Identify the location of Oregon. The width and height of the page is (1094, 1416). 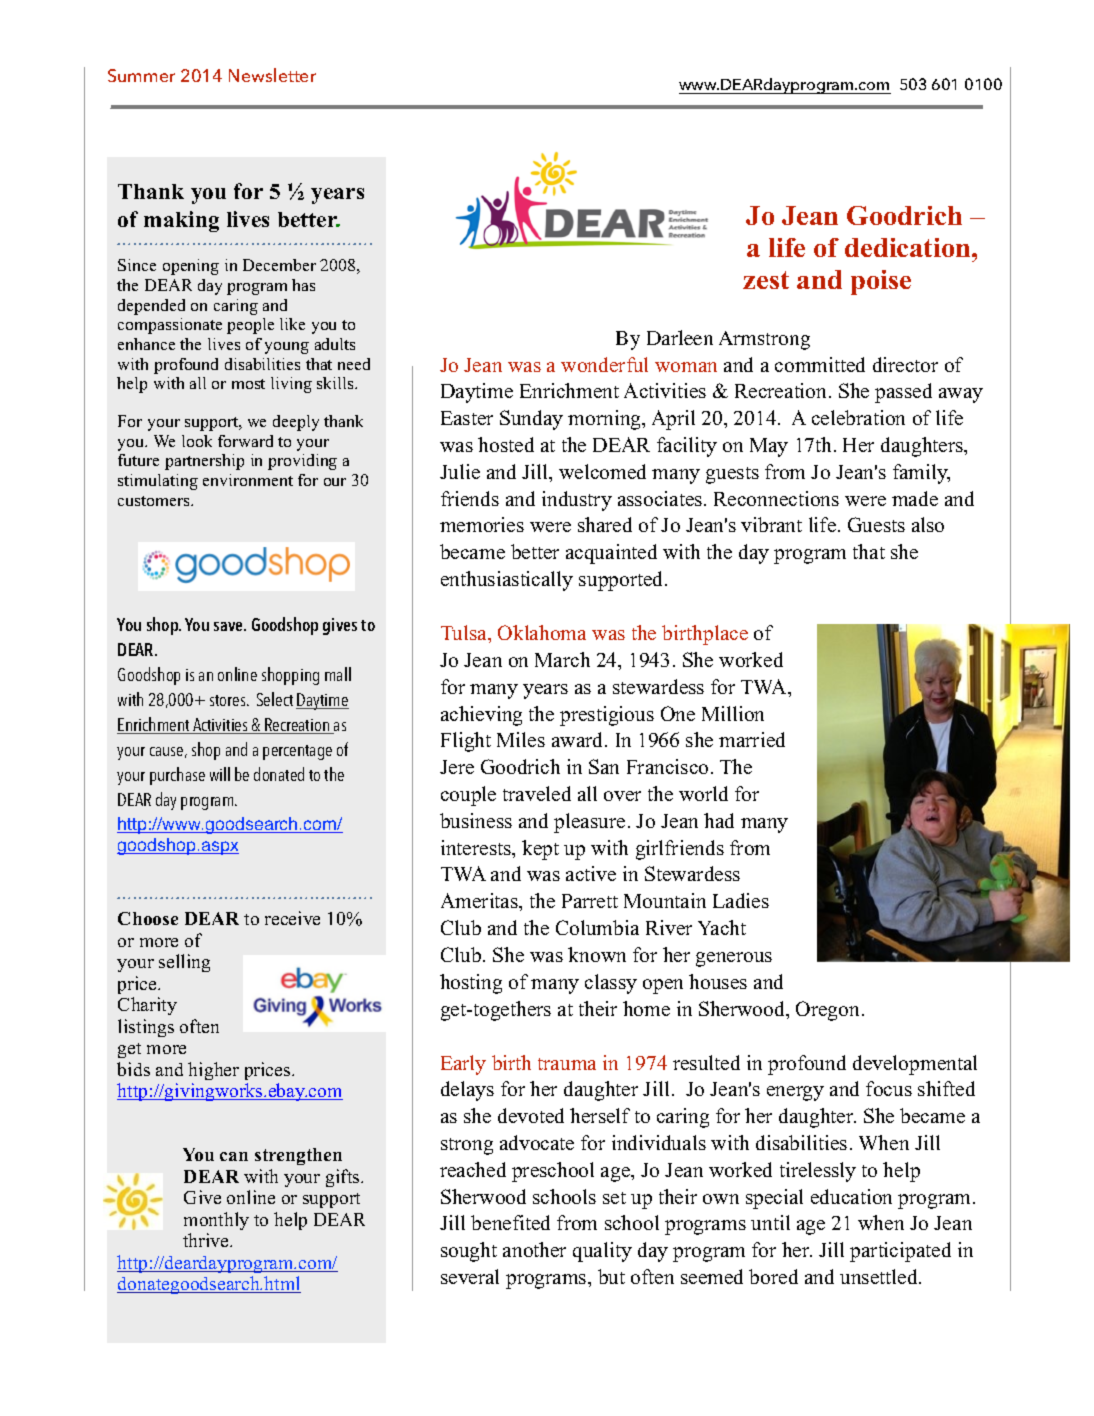
(829, 1011).
